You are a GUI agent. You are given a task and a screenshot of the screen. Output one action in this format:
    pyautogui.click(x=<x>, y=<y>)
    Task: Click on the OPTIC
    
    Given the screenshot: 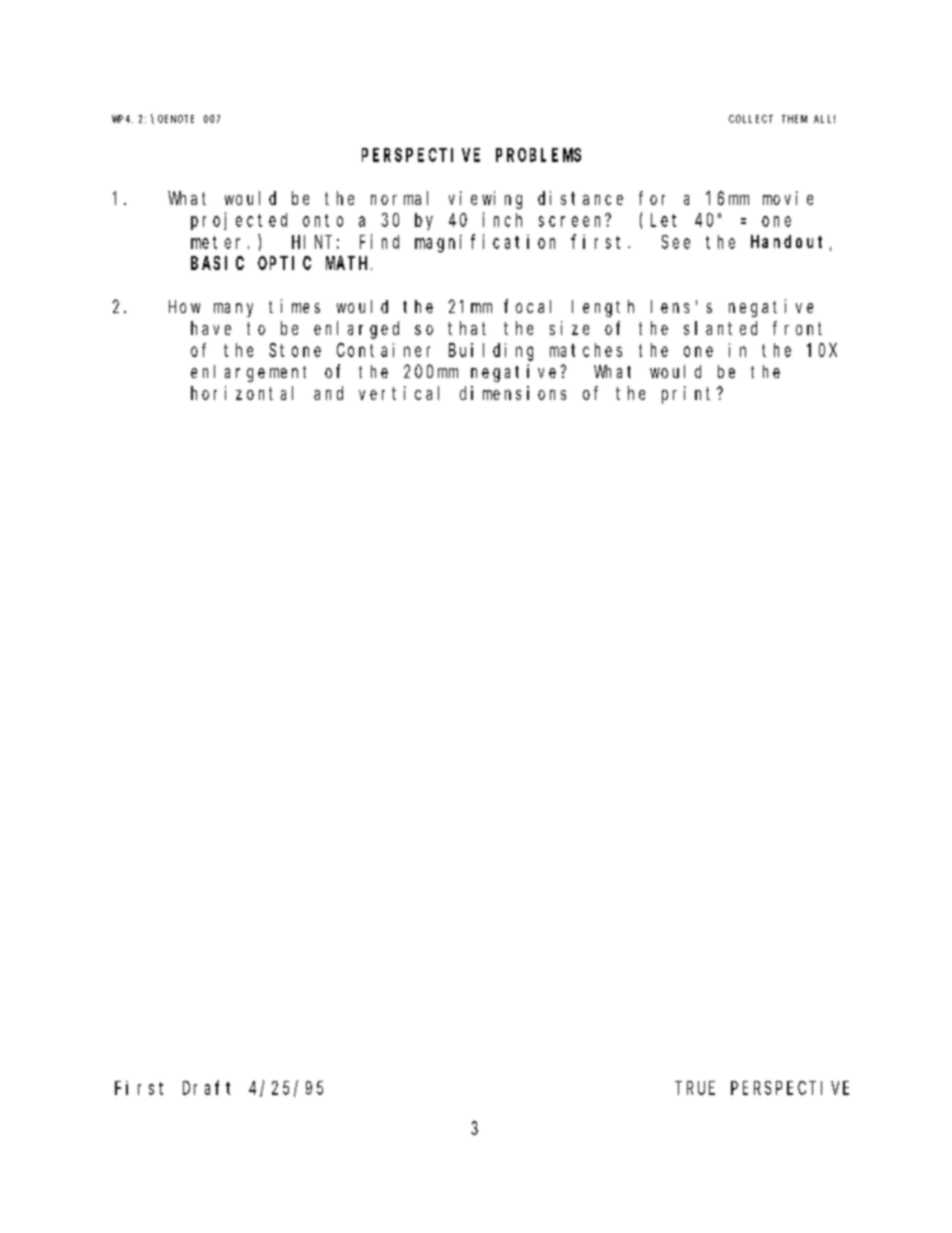 What is the action you would take?
    pyautogui.click(x=284, y=263)
